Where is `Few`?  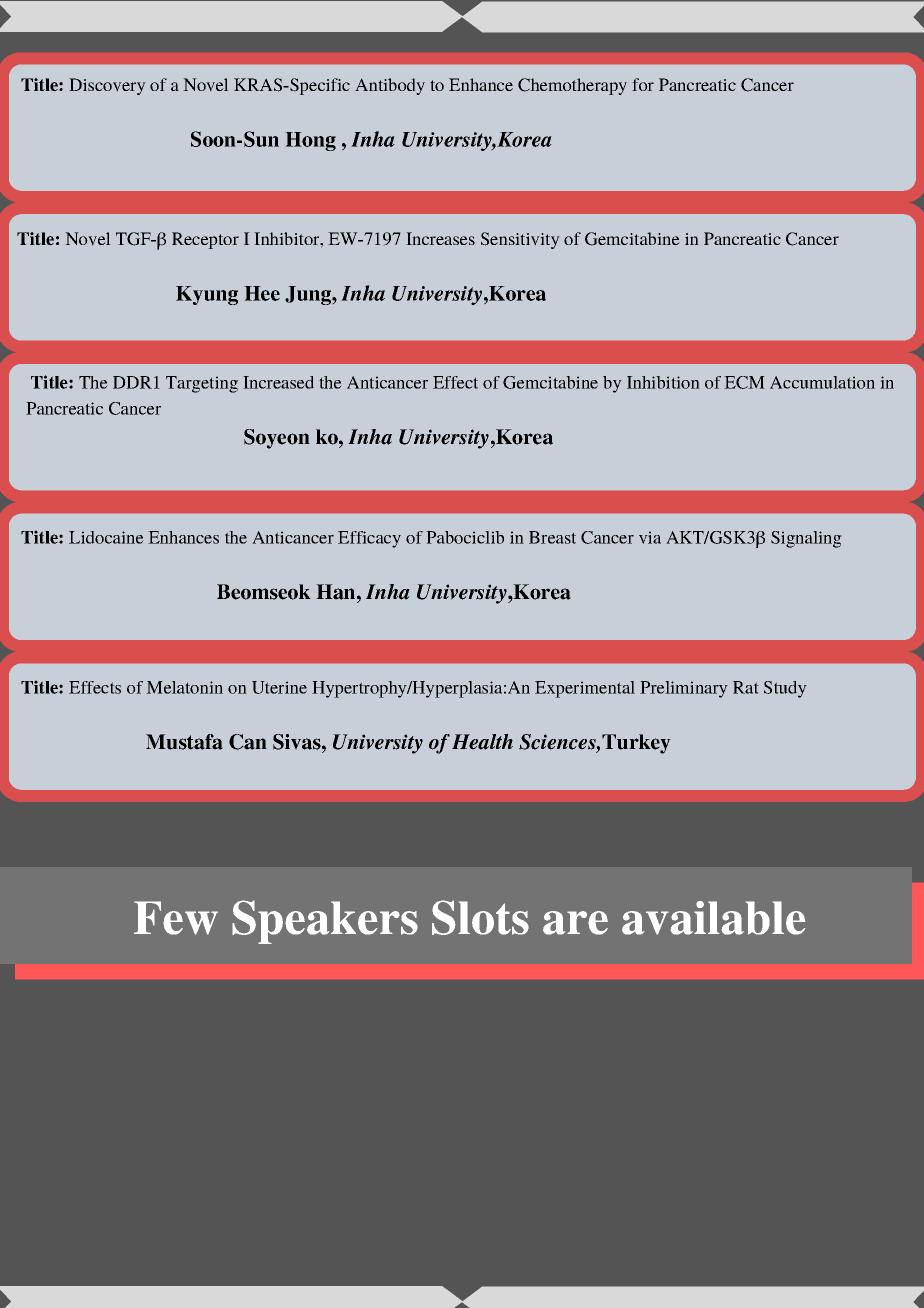 Few is located at coordinates (176, 918).
